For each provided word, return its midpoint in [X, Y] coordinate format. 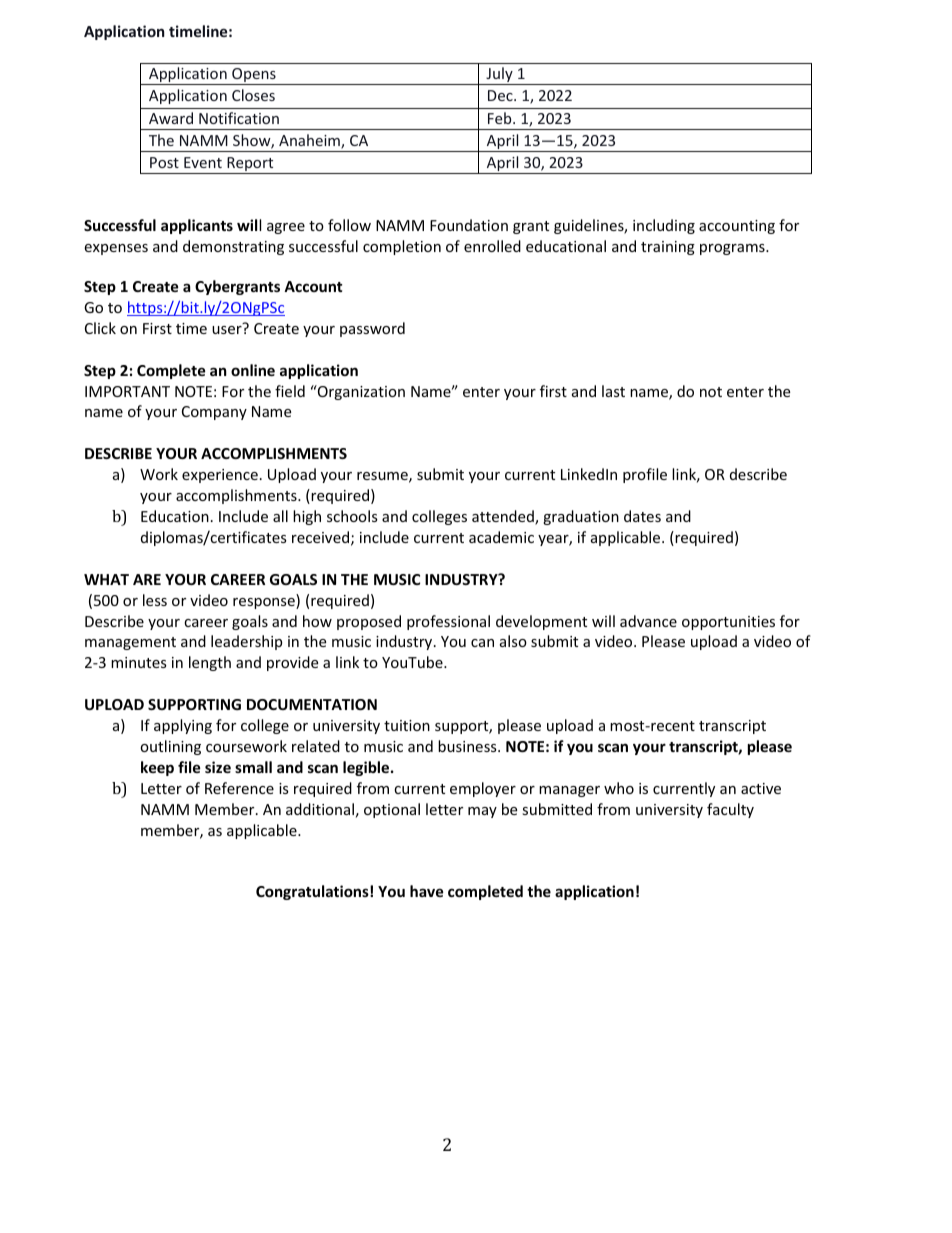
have [427, 891]
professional [448, 622]
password [372, 329]
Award [171, 118]
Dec [501, 95]
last [613, 391]
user [227, 330]
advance [648, 621]
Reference [239, 788]
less [155, 600]
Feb [501, 118]
